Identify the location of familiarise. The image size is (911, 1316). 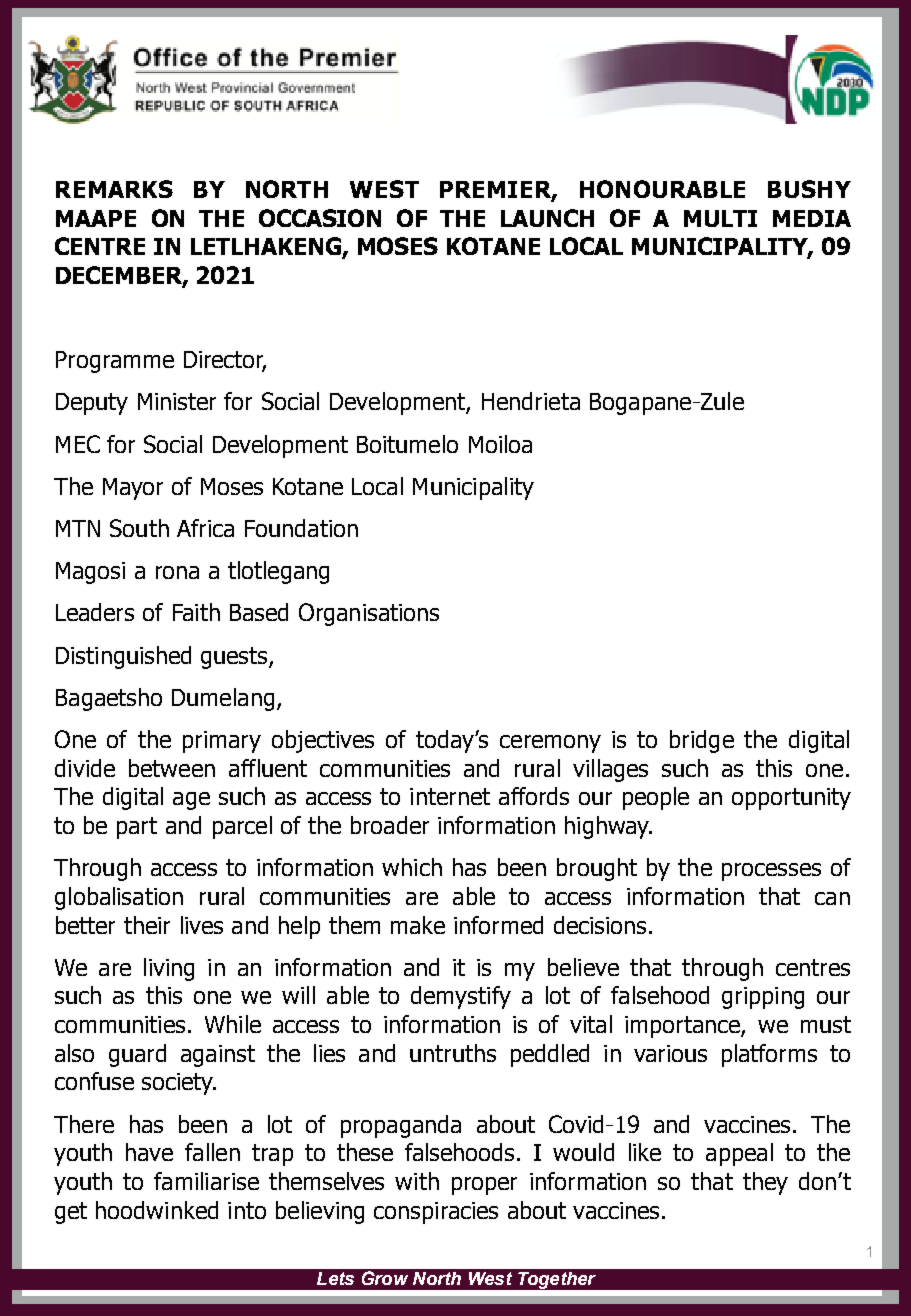
(206, 1181).
